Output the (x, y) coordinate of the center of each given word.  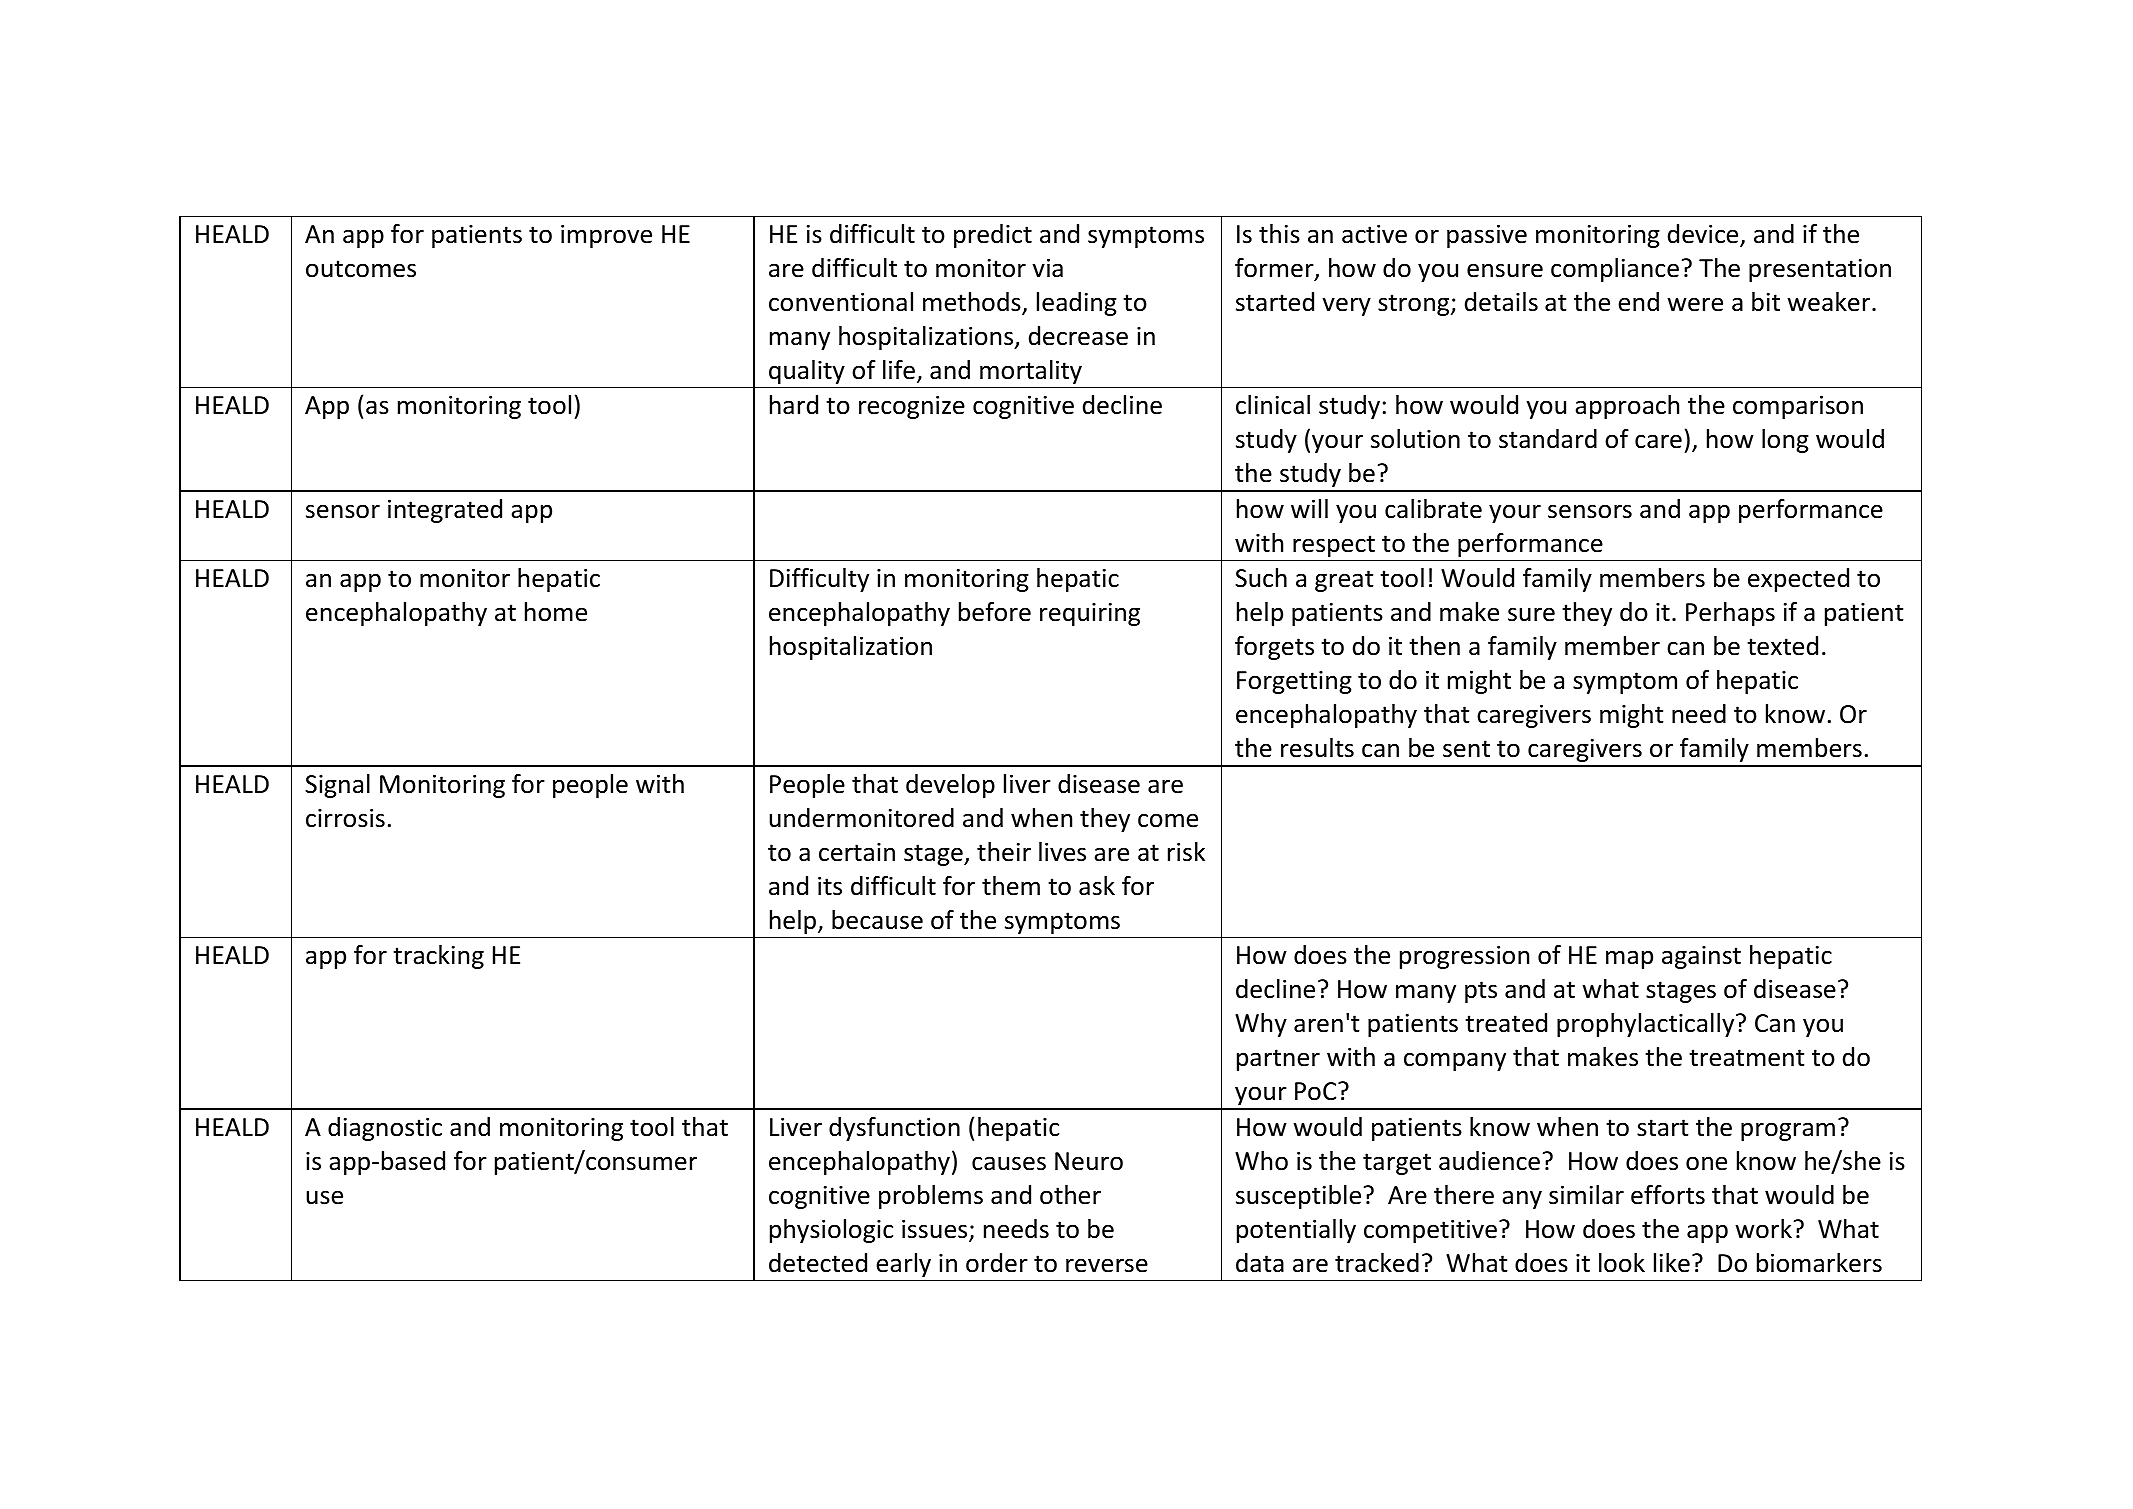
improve (606, 236)
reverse (1107, 1265)
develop (950, 786)
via (1047, 268)
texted (1782, 646)
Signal (337, 786)
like (1672, 1263)
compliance (1615, 270)
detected (818, 1263)
